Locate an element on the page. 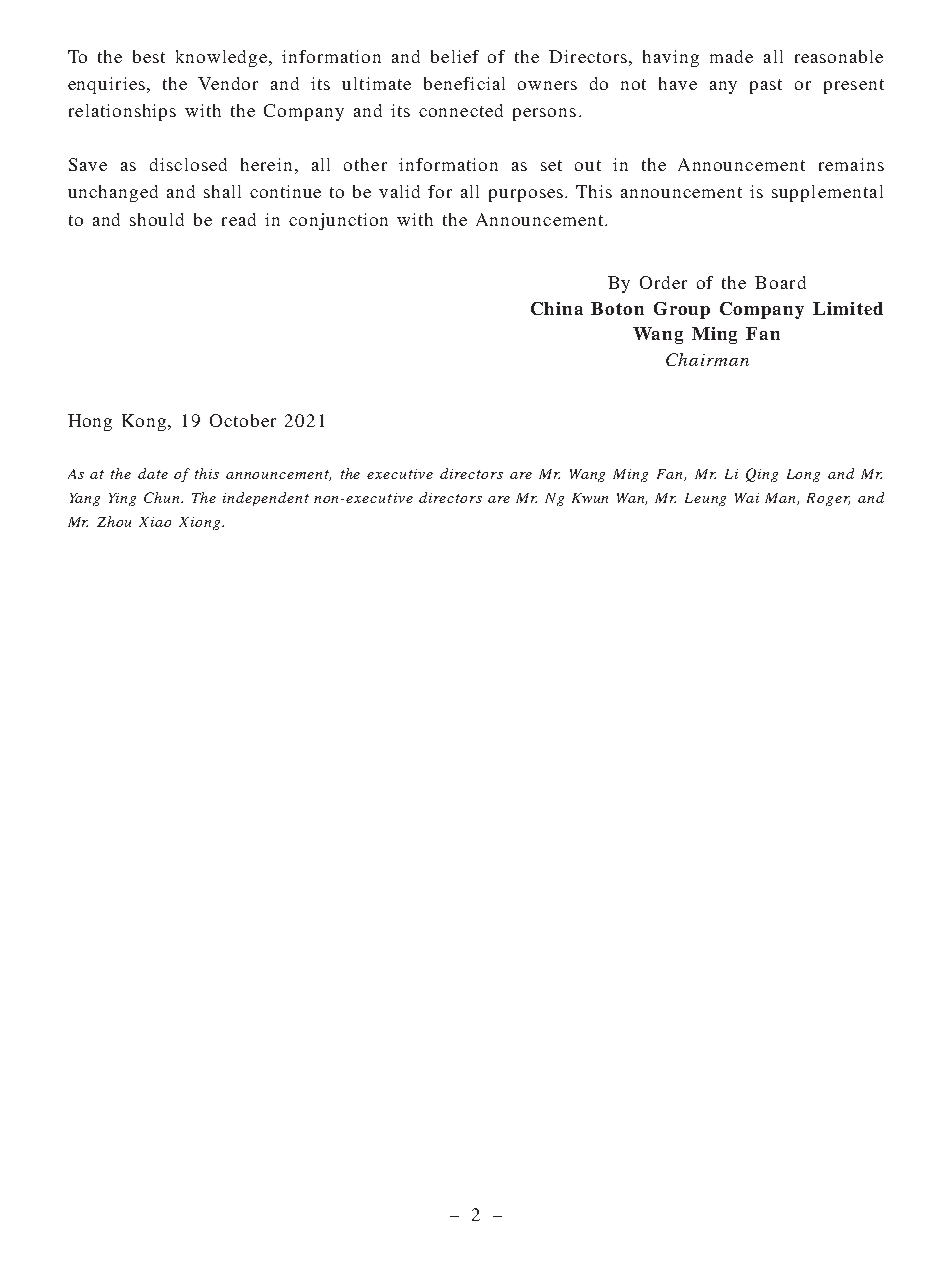 The height and width of the page is (1270, 952). best is located at coordinates (149, 56).
